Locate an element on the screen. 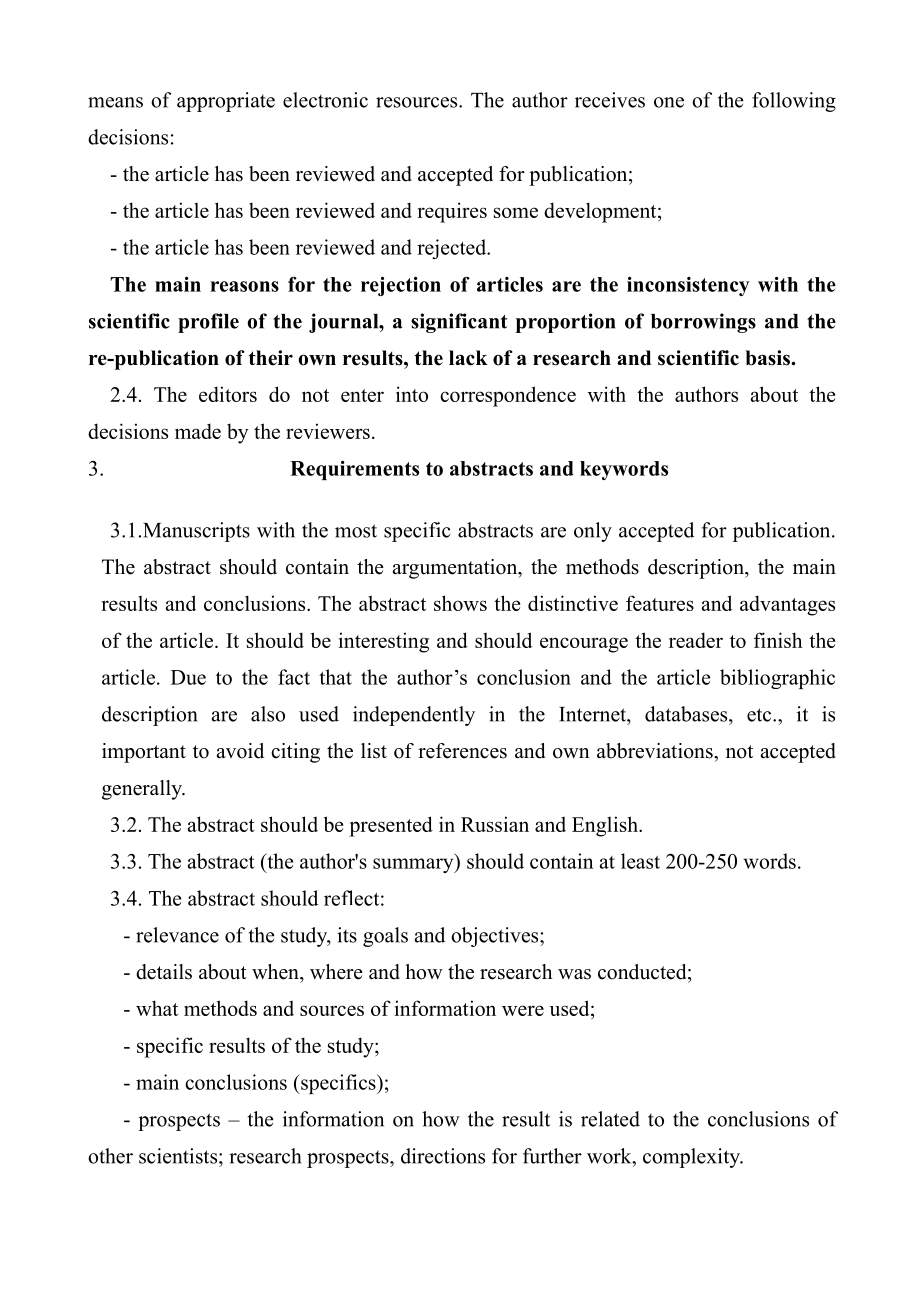 The width and height of the screenshot is (924, 1308). one is located at coordinates (669, 102).
